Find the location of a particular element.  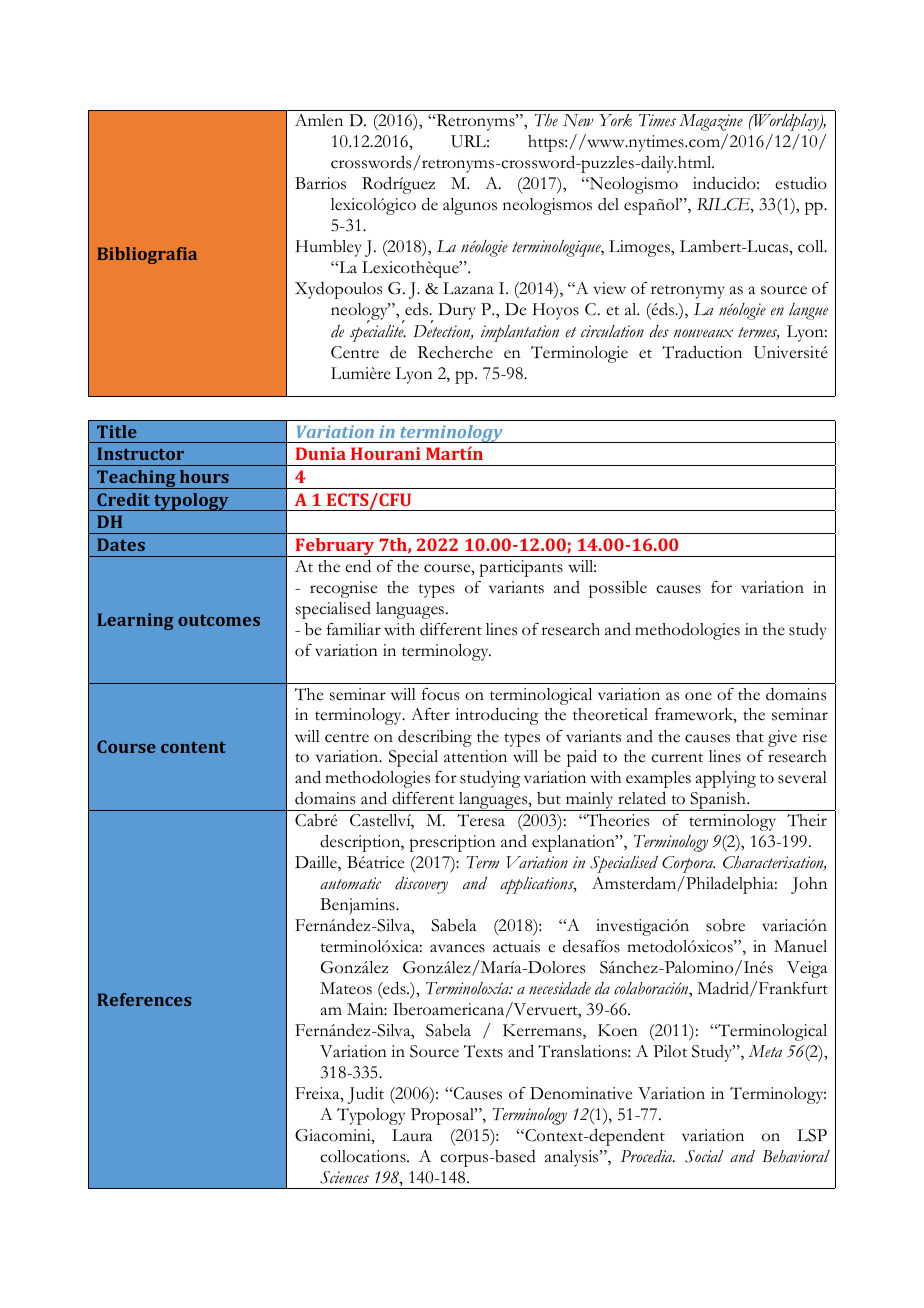

Laura is located at coordinates (412, 1135).
